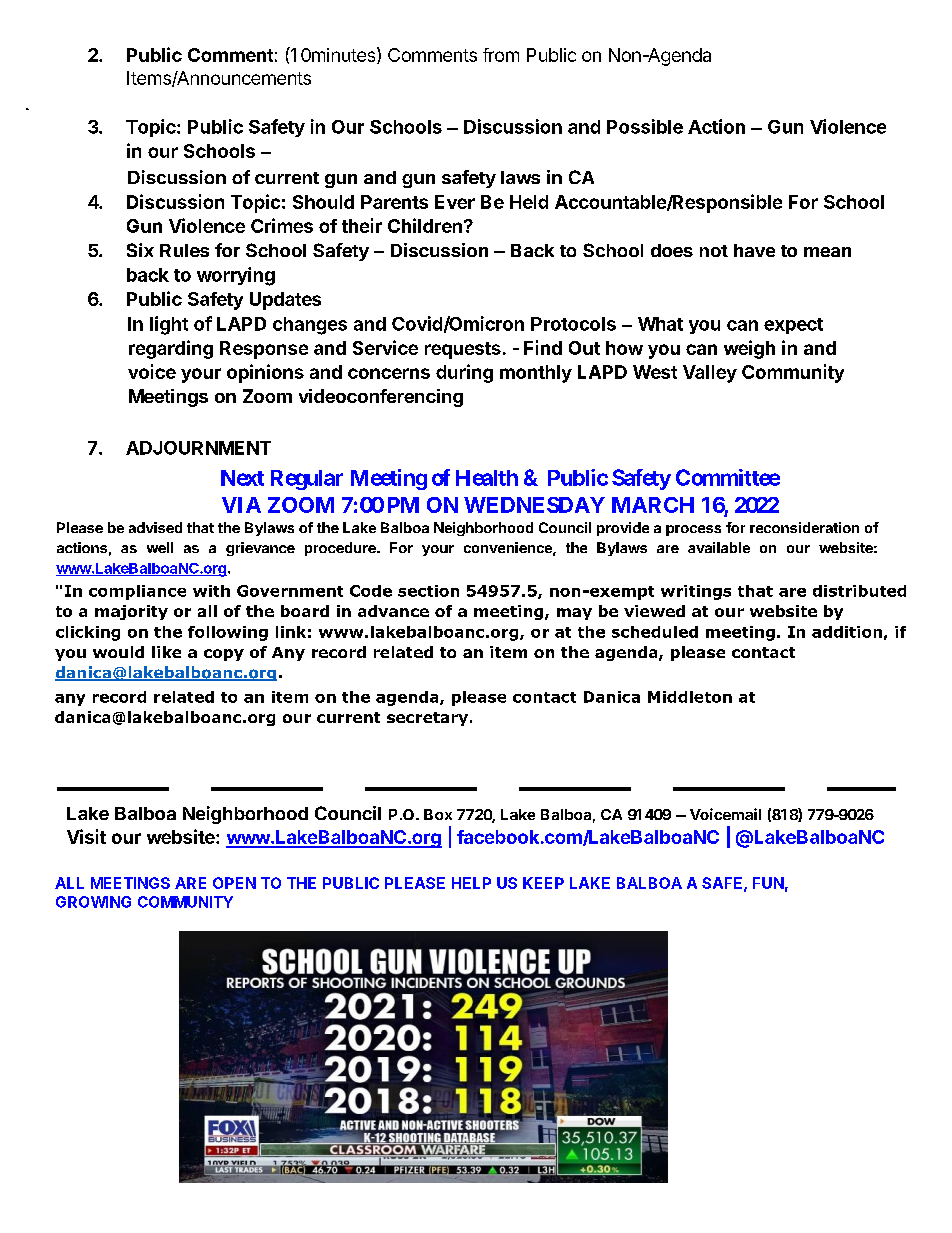 Image resolution: width=952 pixels, height=1233 pixels. Describe the element at coordinates (768, 883) in the screenshot. I see `FUN` at that location.
